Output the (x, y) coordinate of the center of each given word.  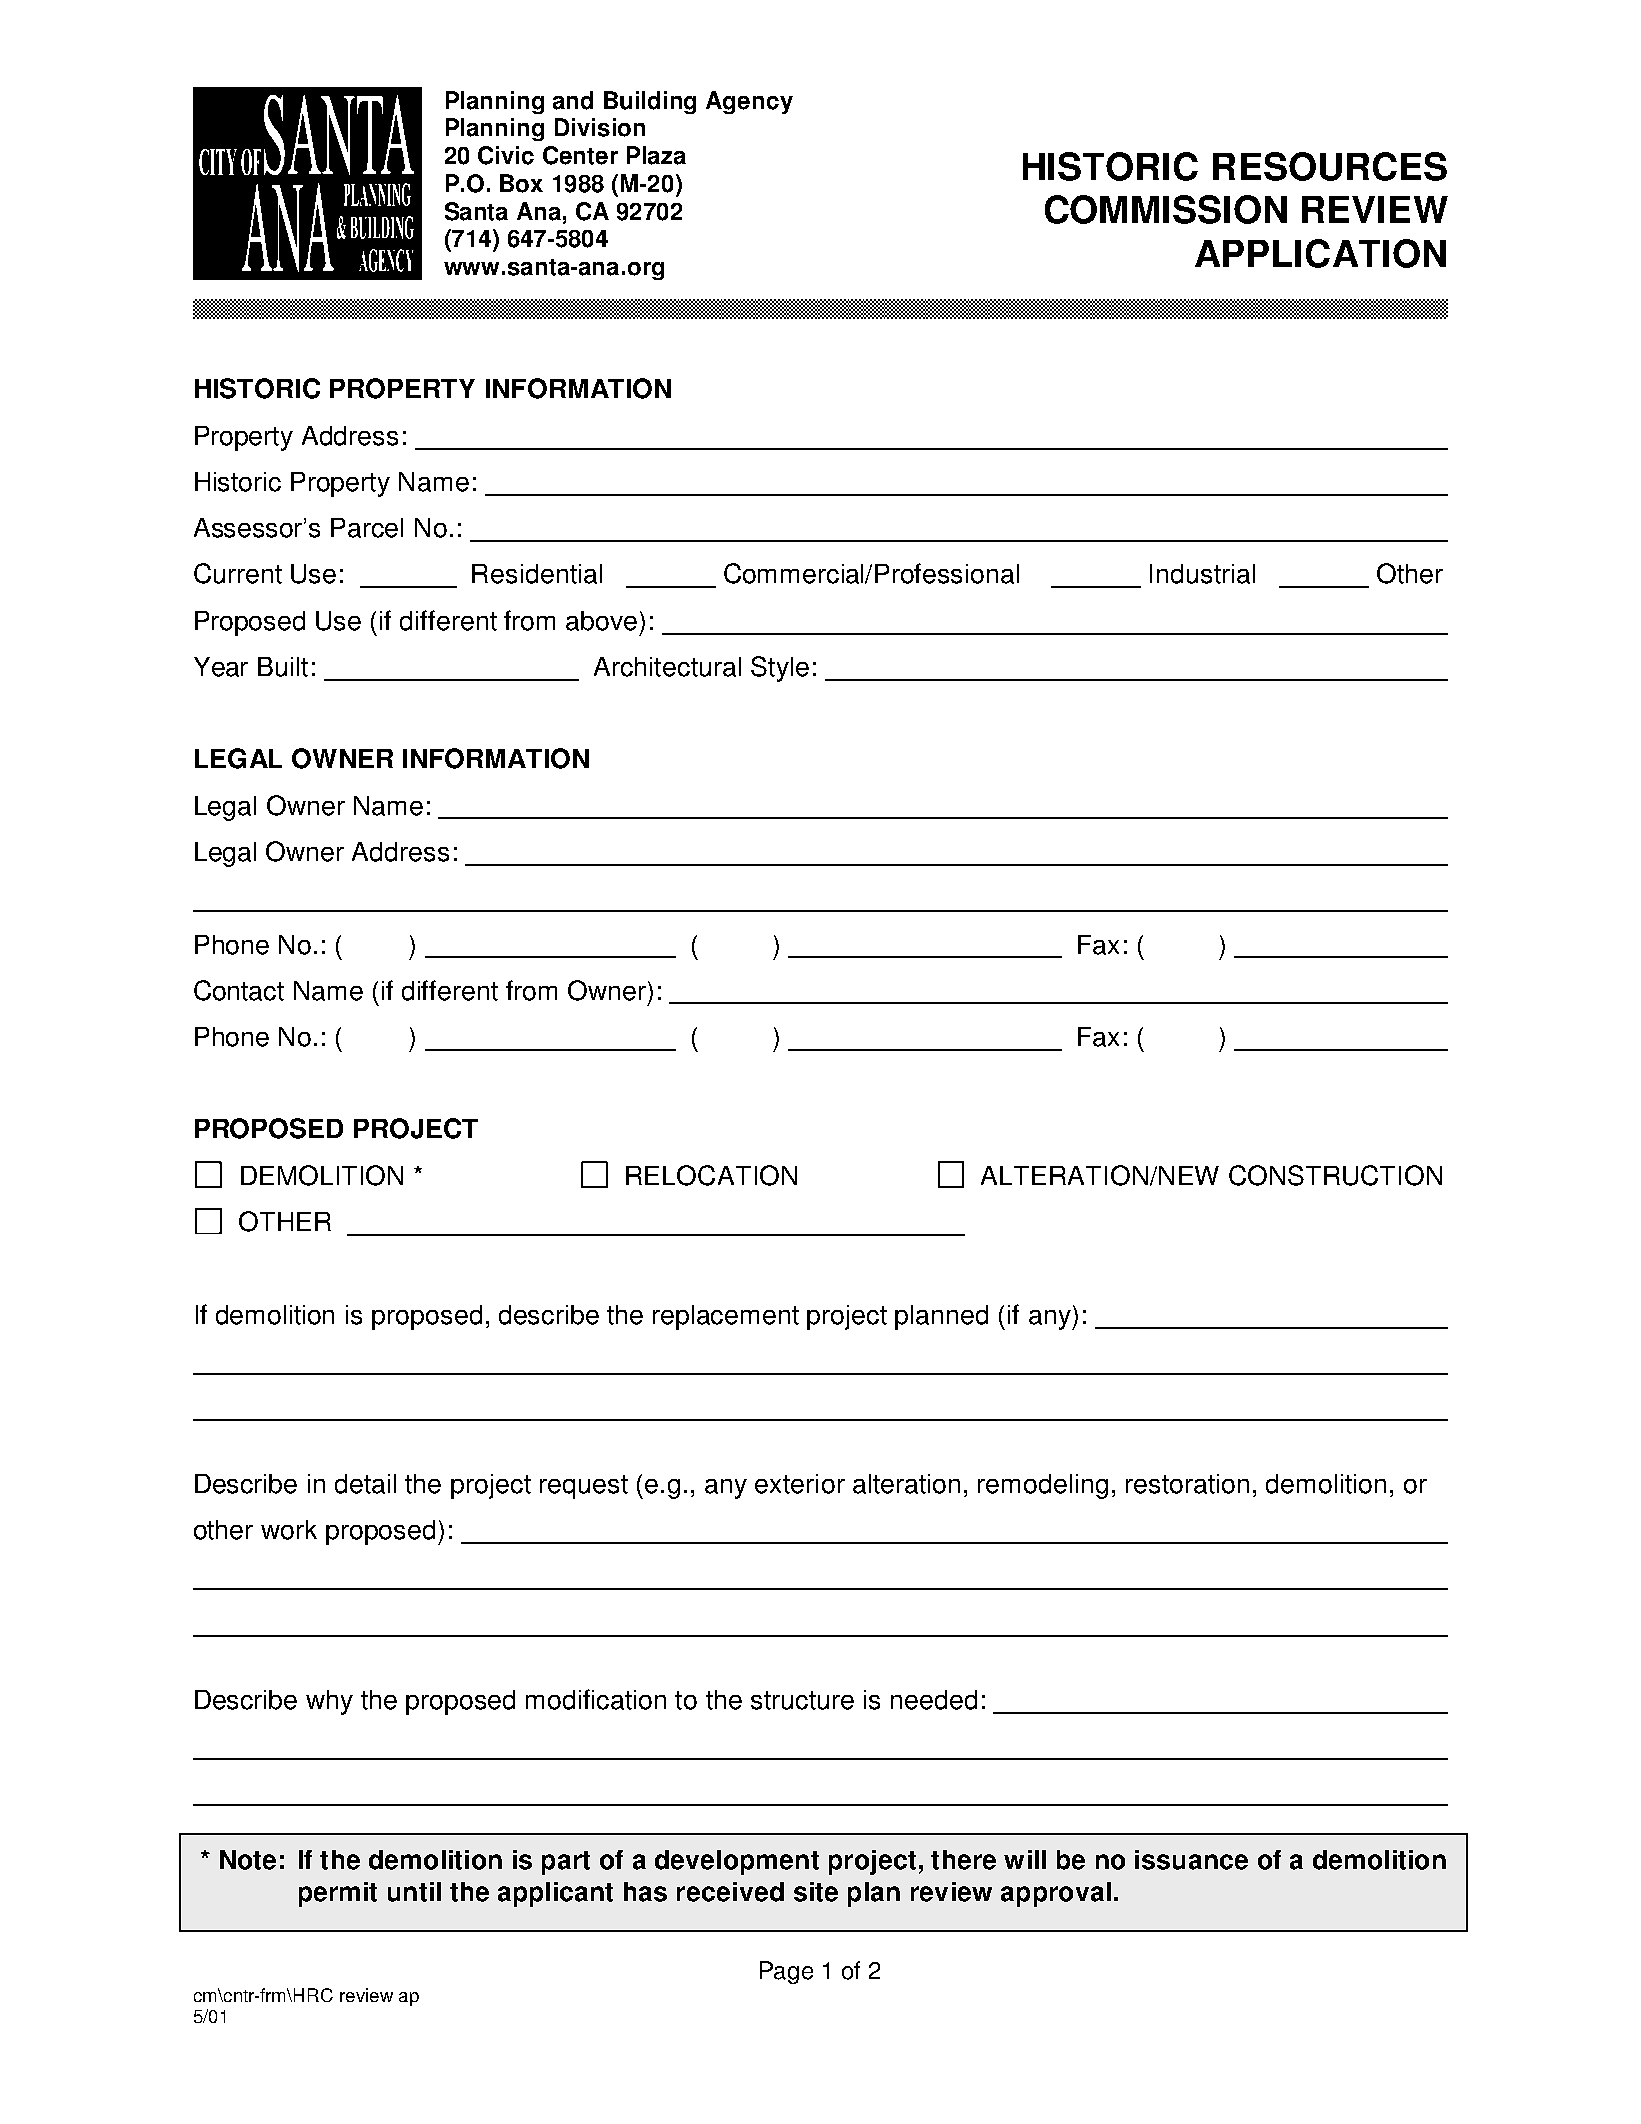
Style (780, 669)
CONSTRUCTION (1335, 1175)
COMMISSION (1166, 209)
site (816, 1892)
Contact (239, 990)
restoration (1187, 1484)
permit (338, 1894)
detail (365, 1484)
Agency (749, 102)
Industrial (1202, 574)
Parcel (367, 528)
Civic (506, 155)
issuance (1191, 1860)
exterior (800, 1484)
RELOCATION (711, 1175)
